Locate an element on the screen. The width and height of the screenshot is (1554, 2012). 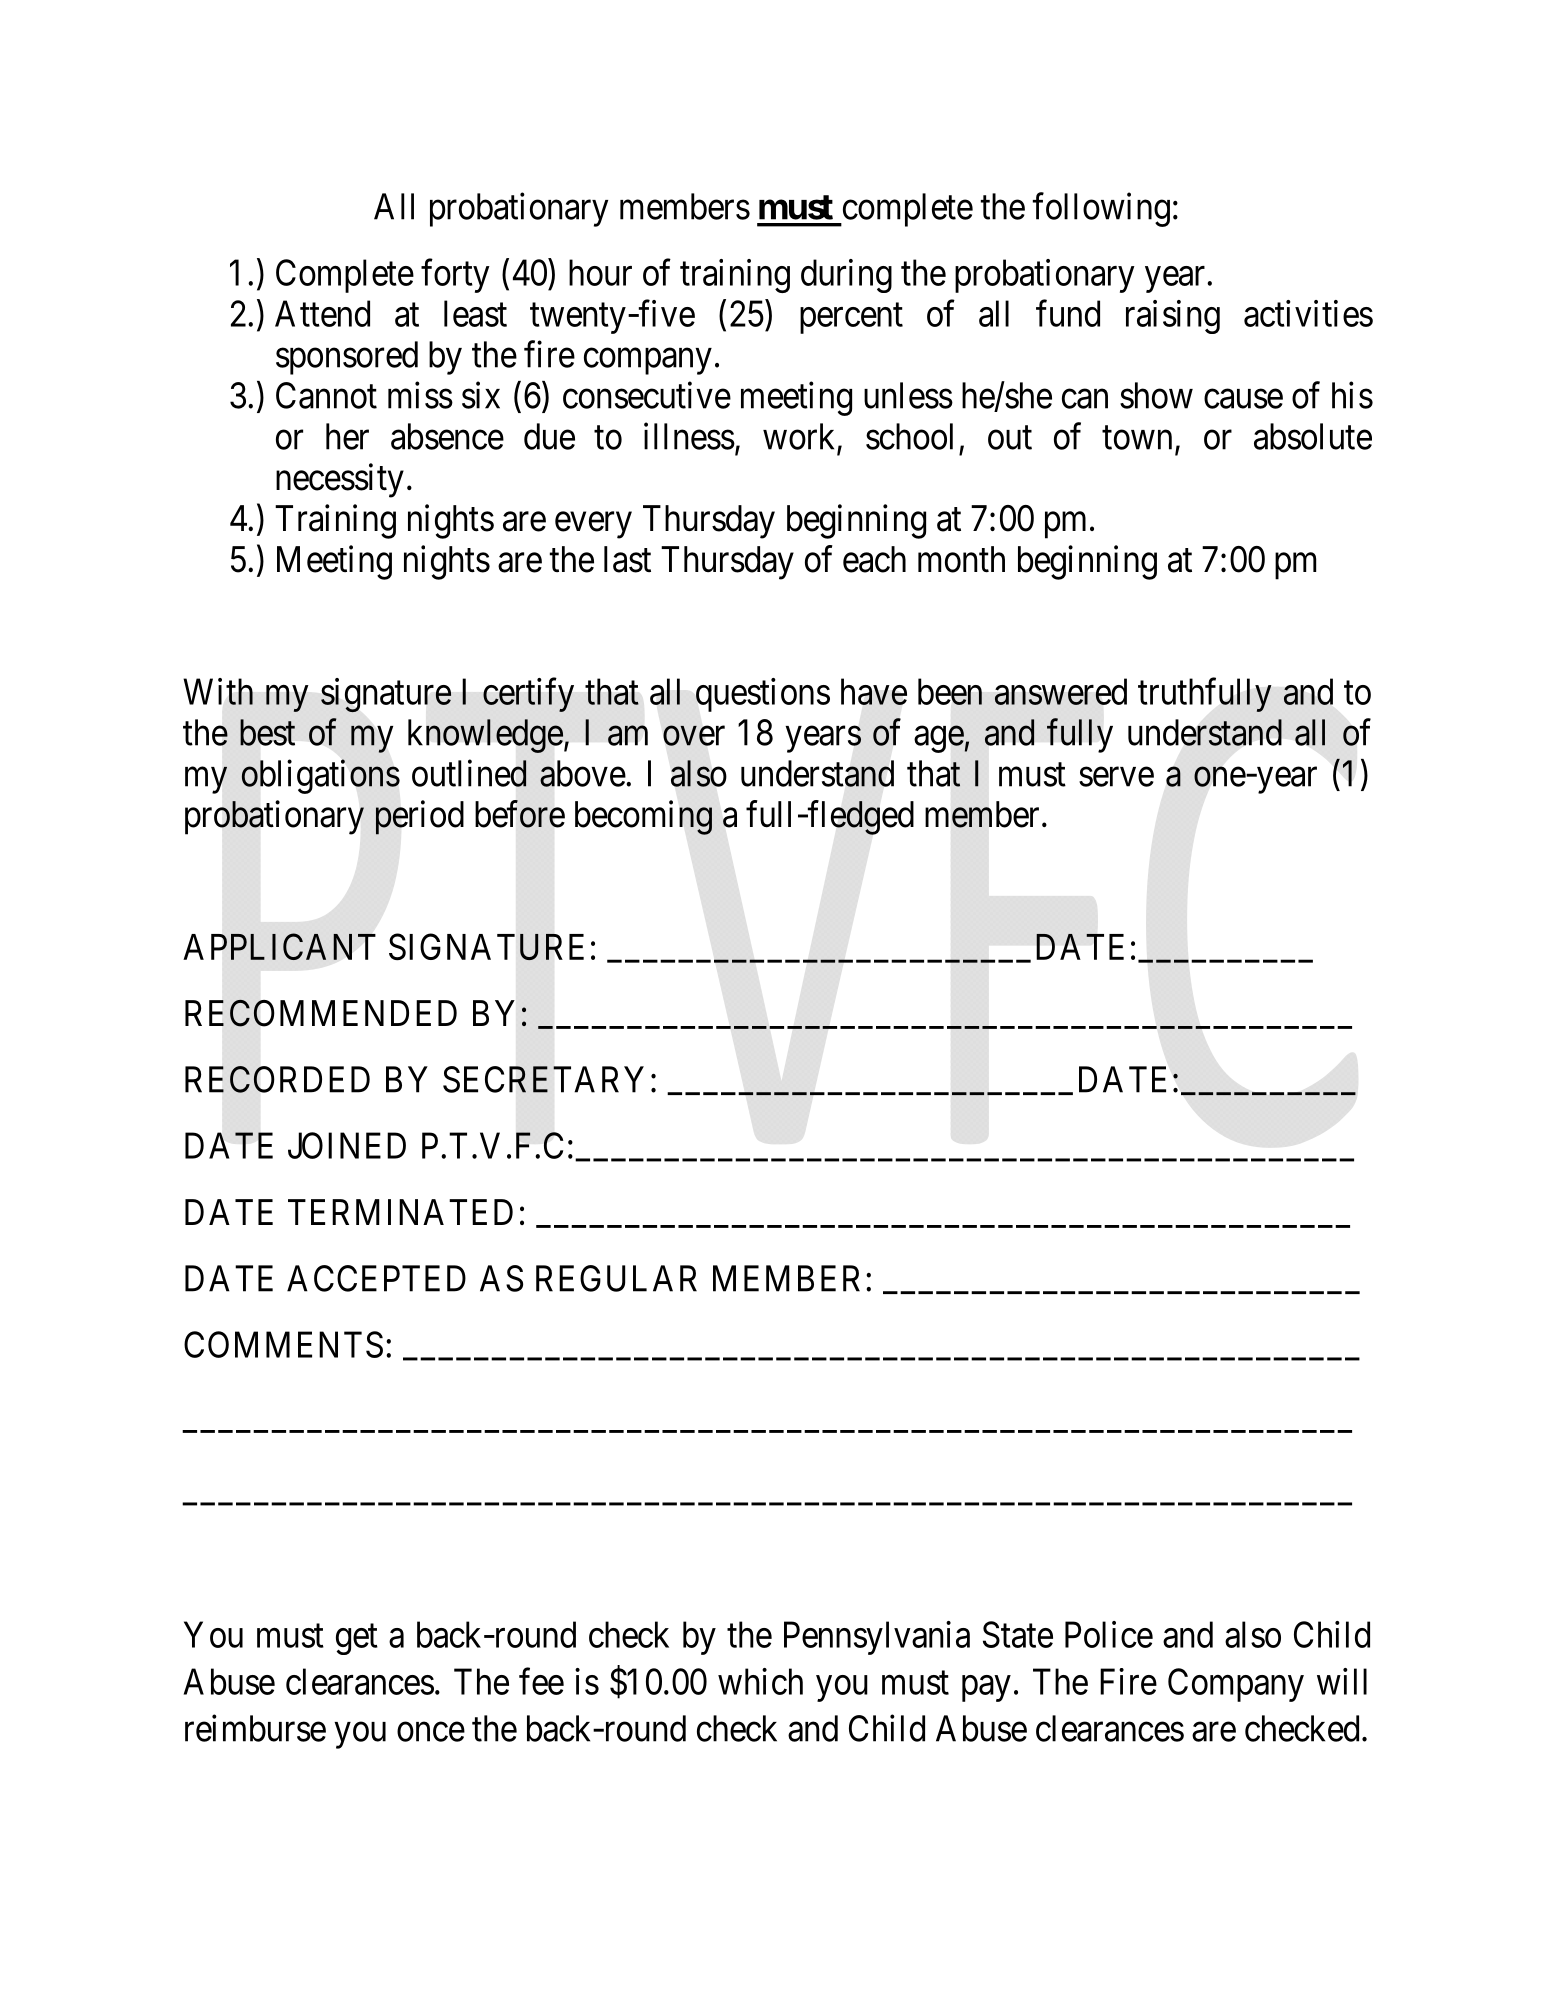
raising is located at coordinates (1173, 317).
